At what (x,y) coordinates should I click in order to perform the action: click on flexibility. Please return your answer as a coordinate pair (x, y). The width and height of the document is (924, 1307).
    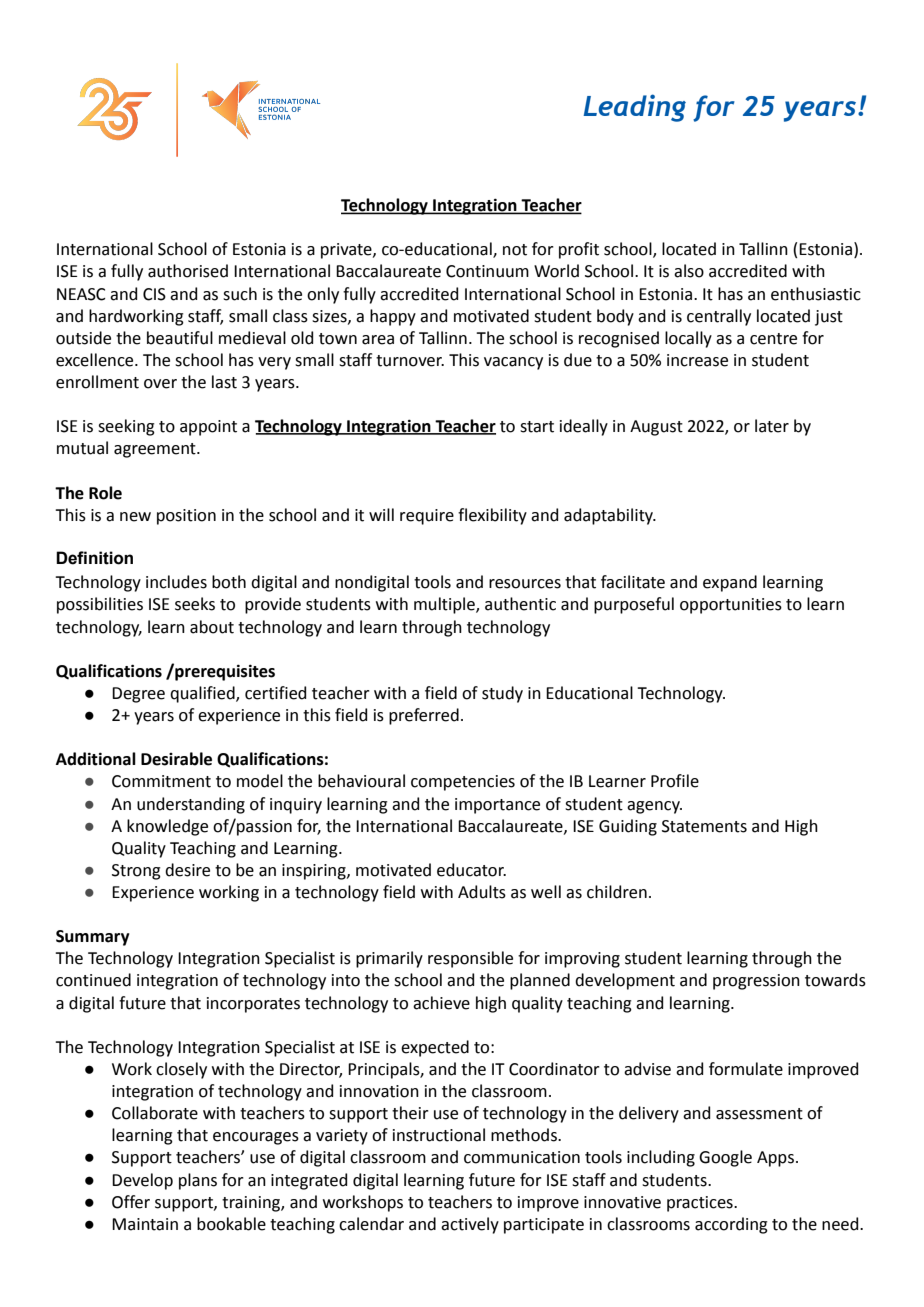
    Looking at the image, I should click on (492, 516).
